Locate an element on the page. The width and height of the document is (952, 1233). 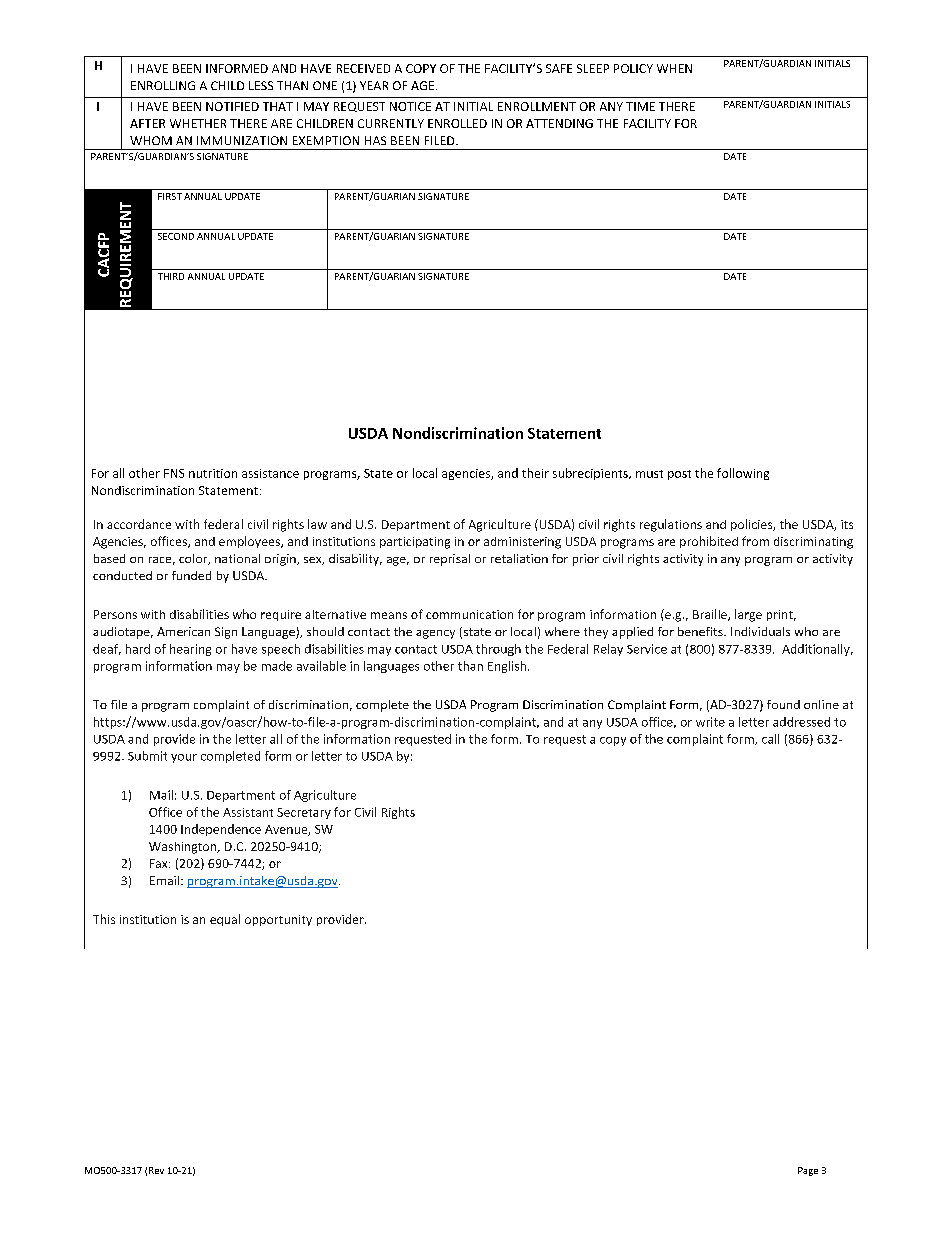
American is located at coordinates (183, 631).
